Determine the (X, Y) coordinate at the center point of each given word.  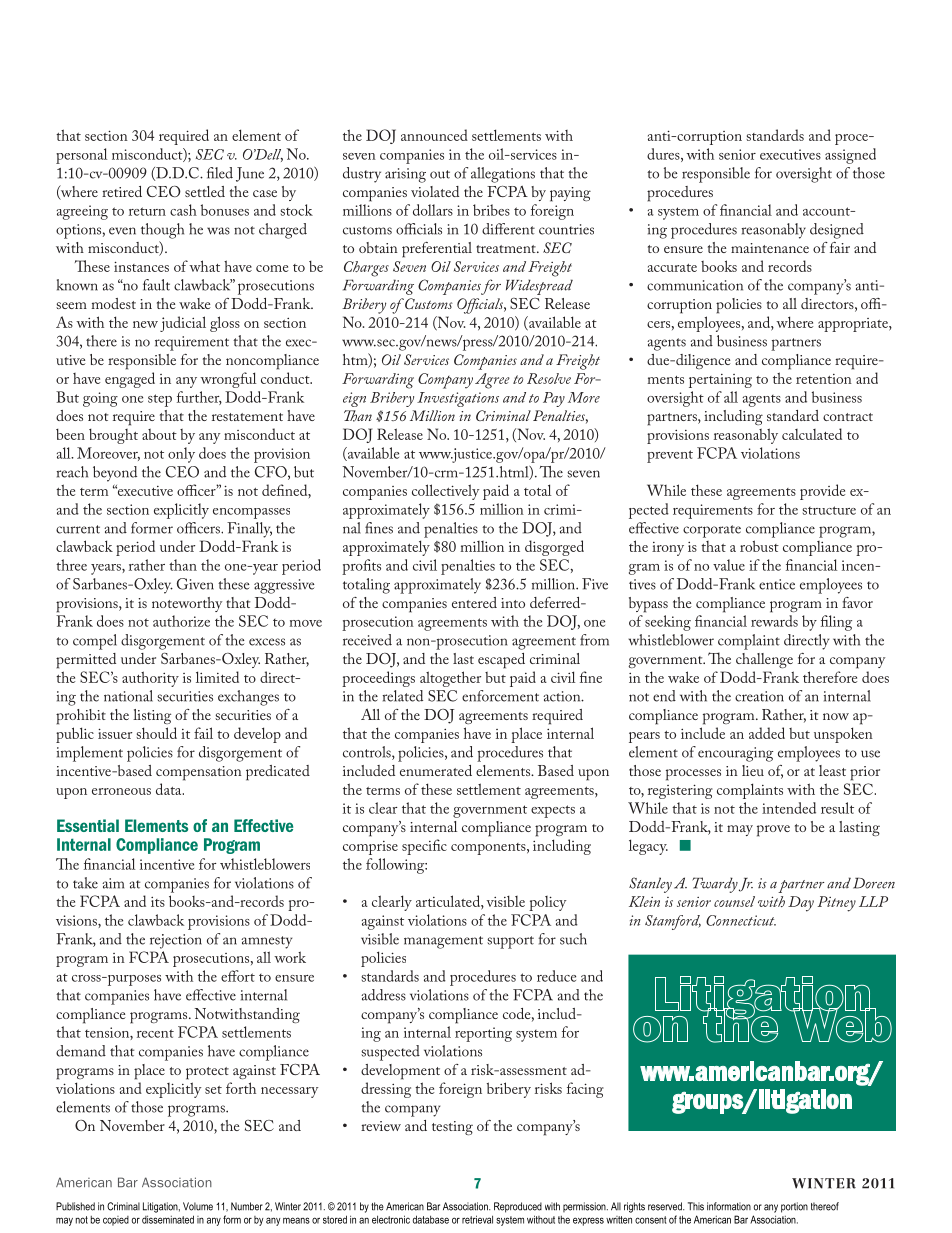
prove (773, 831)
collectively (445, 492)
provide (822, 492)
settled (205, 191)
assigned (850, 156)
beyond (115, 474)
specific (424, 847)
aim (113, 883)
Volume (198, 1206)
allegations (503, 175)
